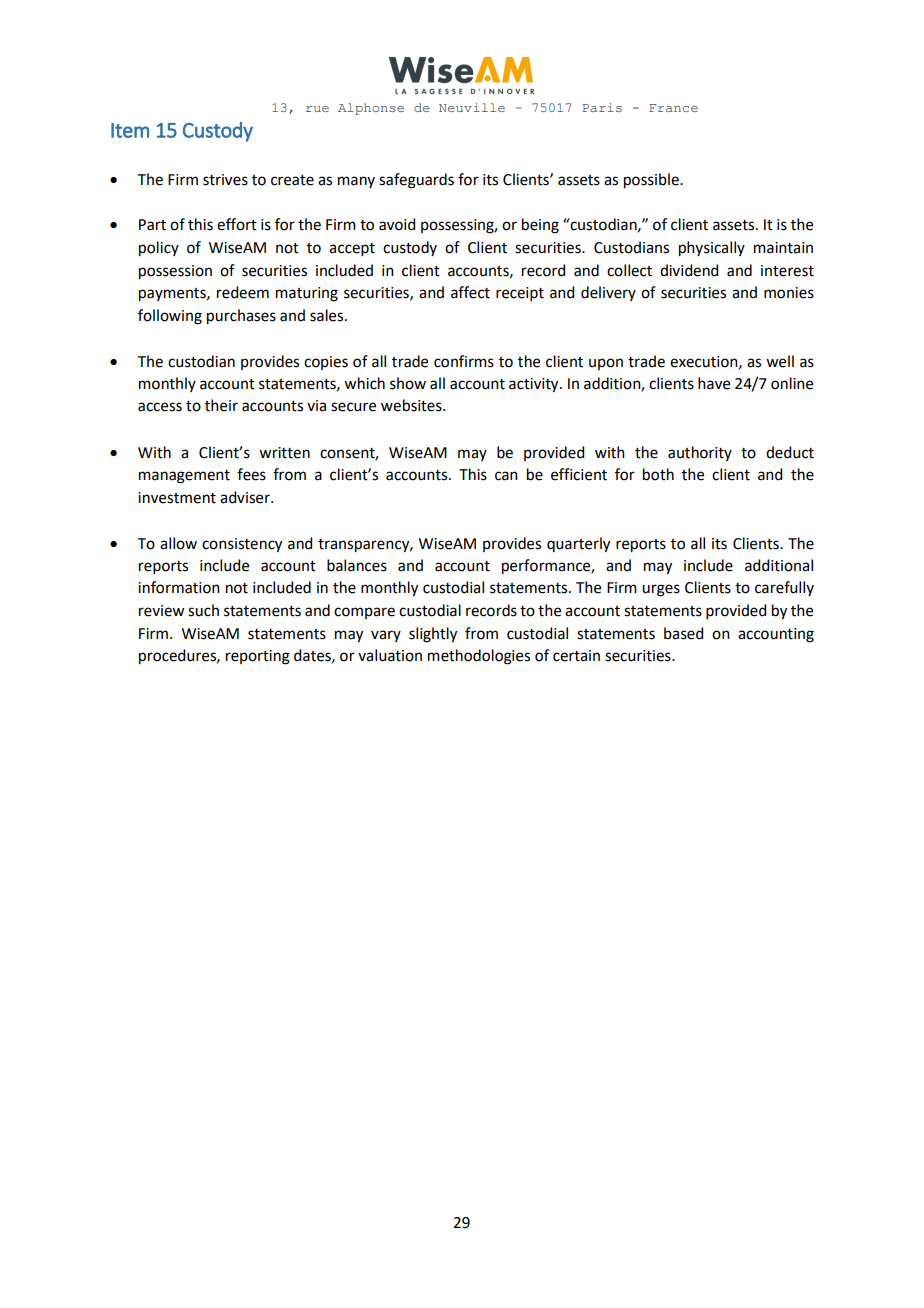  What do you see at coordinates (258, 657) in the screenshot?
I see `reporting` at bounding box center [258, 657].
